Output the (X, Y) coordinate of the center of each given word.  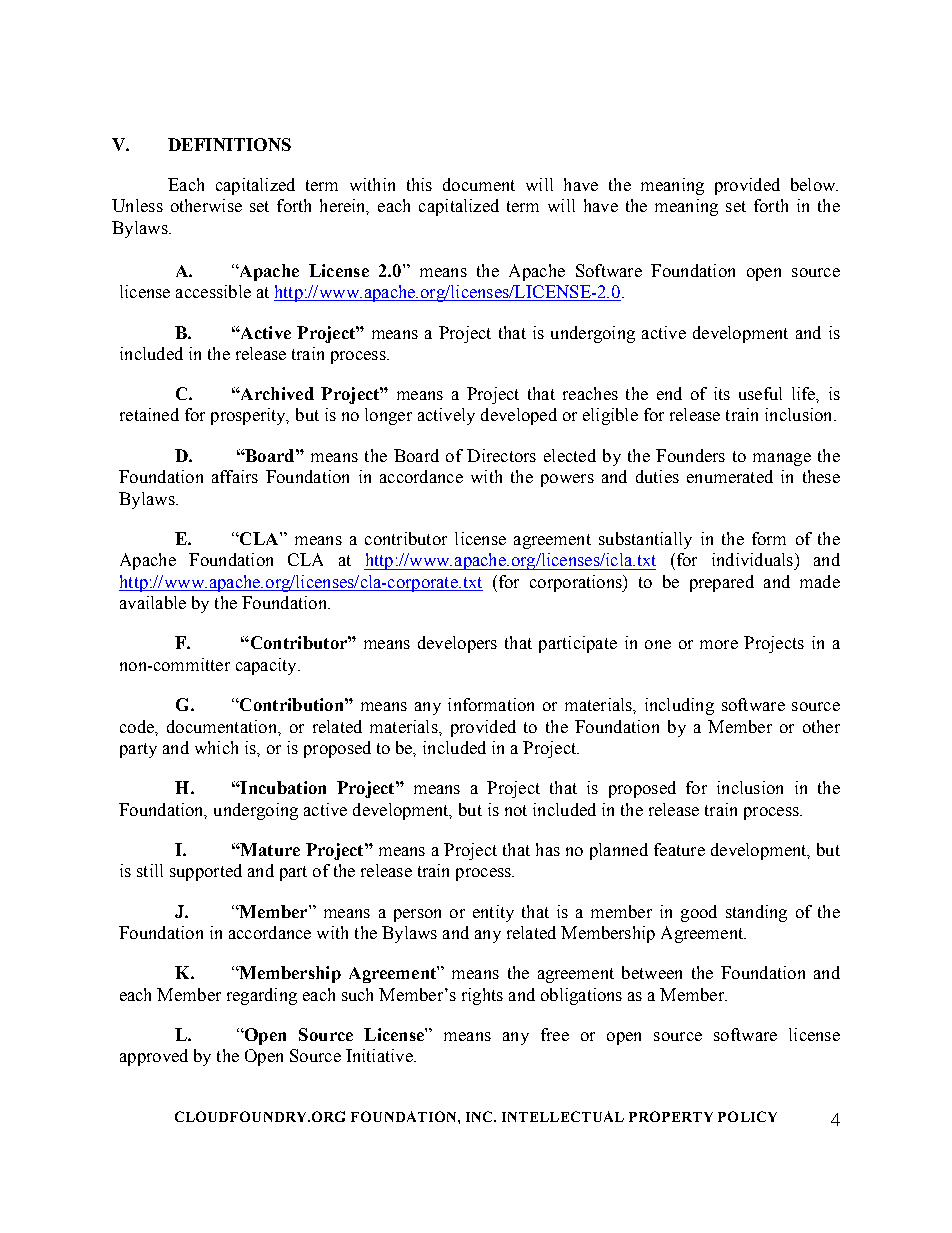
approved (154, 1057)
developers (457, 644)
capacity (267, 666)
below (814, 184)
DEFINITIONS (229, 144)
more (719, 644)
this (419, 184)
